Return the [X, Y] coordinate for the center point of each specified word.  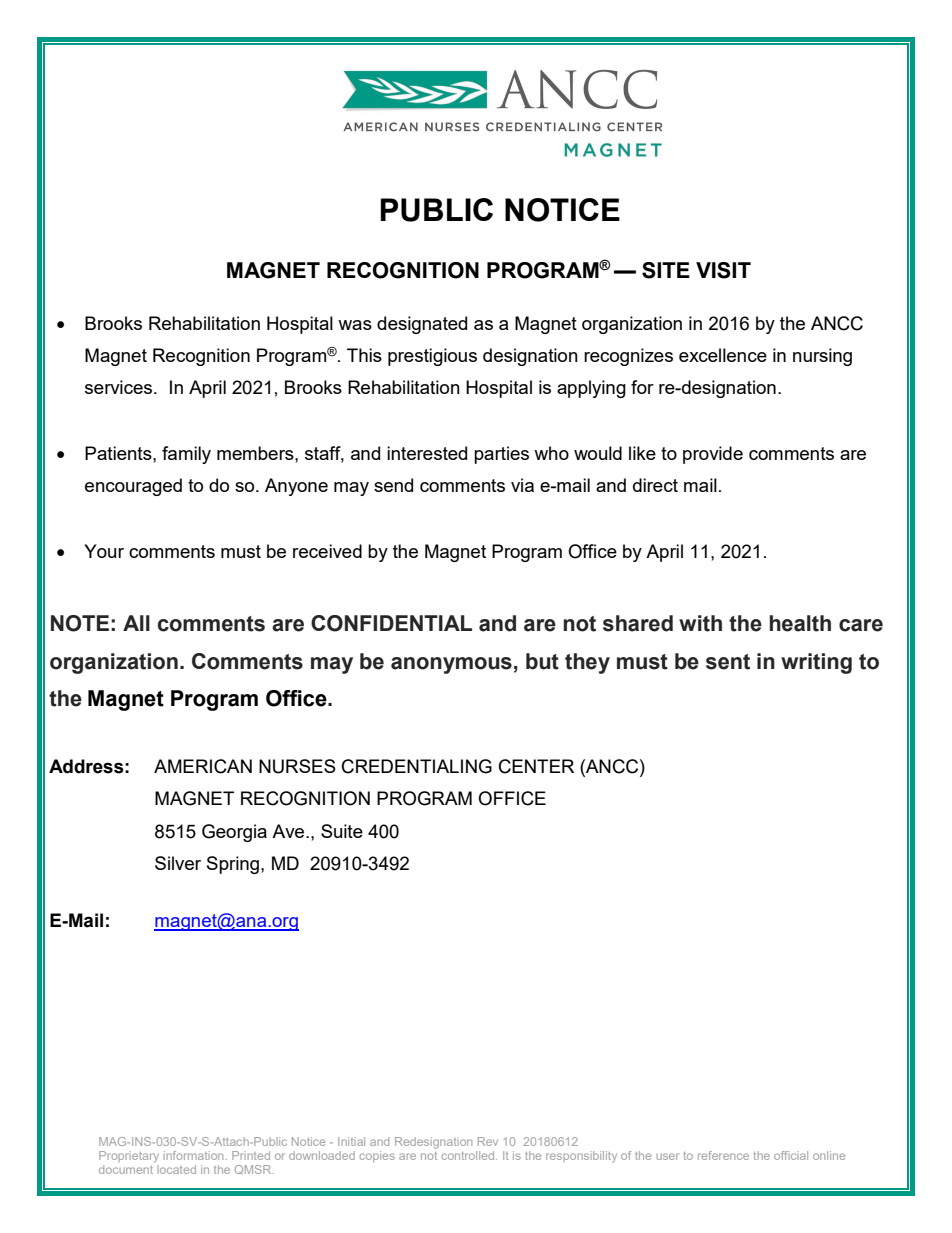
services [120, 387]
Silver [178, 863]
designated [422, 325]
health [800, 623]
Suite [342, 831]
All [136, 623]
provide [713, 455]
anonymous [451, 665]
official [791, 1155]
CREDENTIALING [417, 766]
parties [501, 455]
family [186, 455]
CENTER [536, 766]
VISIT [723, 270]
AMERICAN [203, 766]
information [195, 1155]
